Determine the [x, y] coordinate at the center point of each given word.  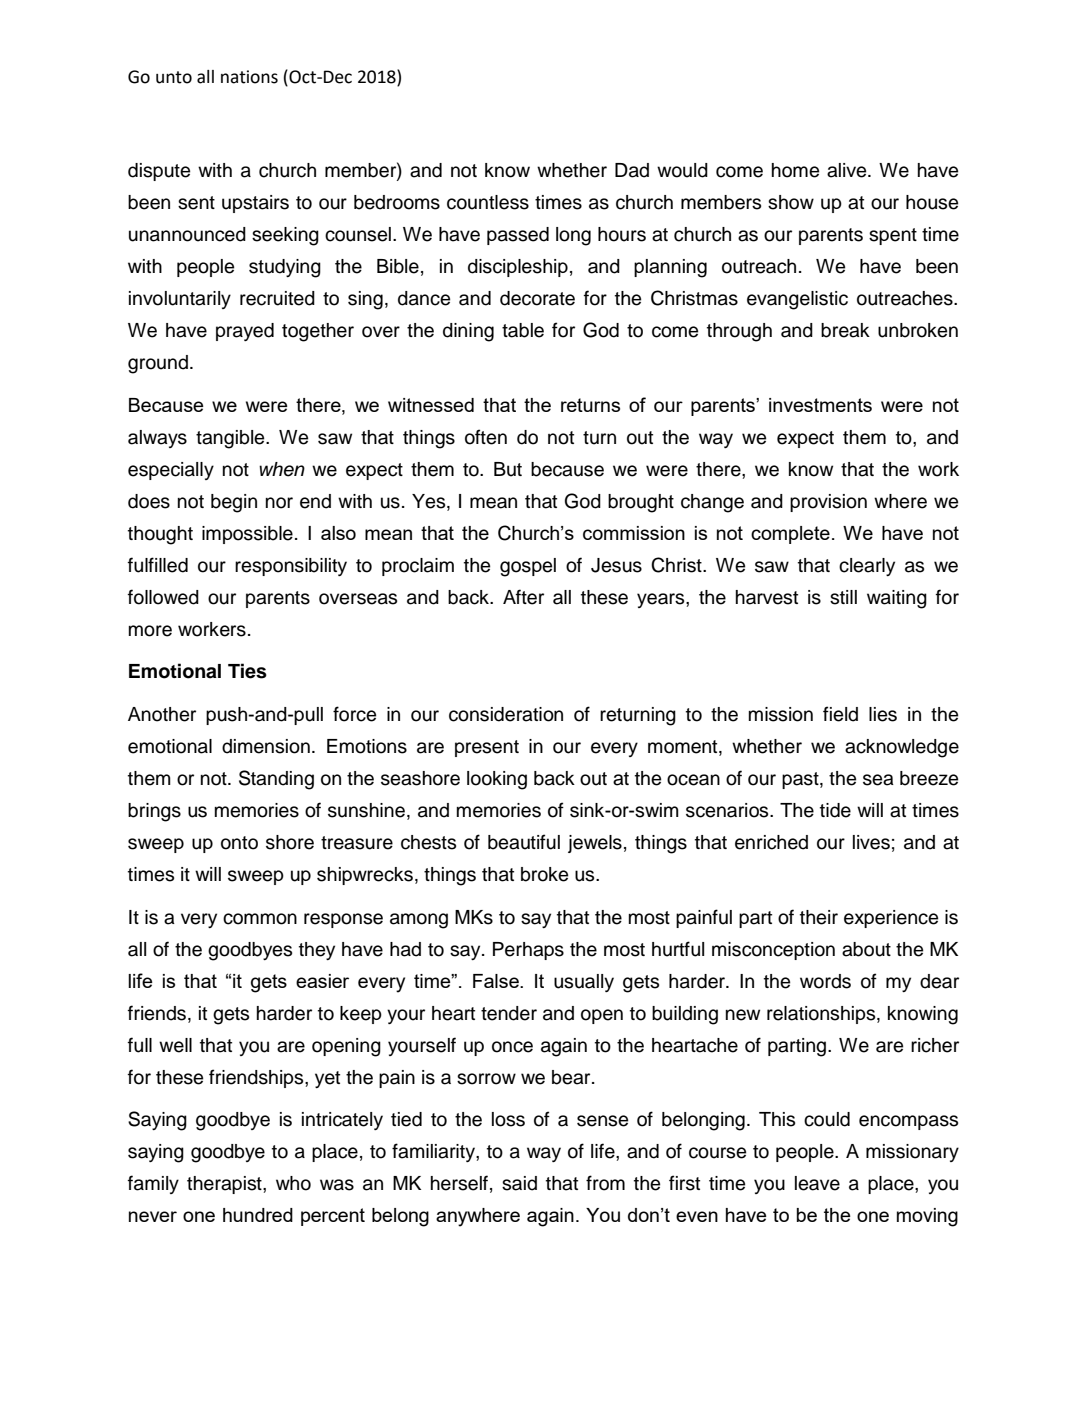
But [508, 469]
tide [835, 810]
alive [848, 170]
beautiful [524, 842]
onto [239, 843]
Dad [632, 170]
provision [828, 503]
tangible [231, 439]
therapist [225, 1185]
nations [249, 77]
